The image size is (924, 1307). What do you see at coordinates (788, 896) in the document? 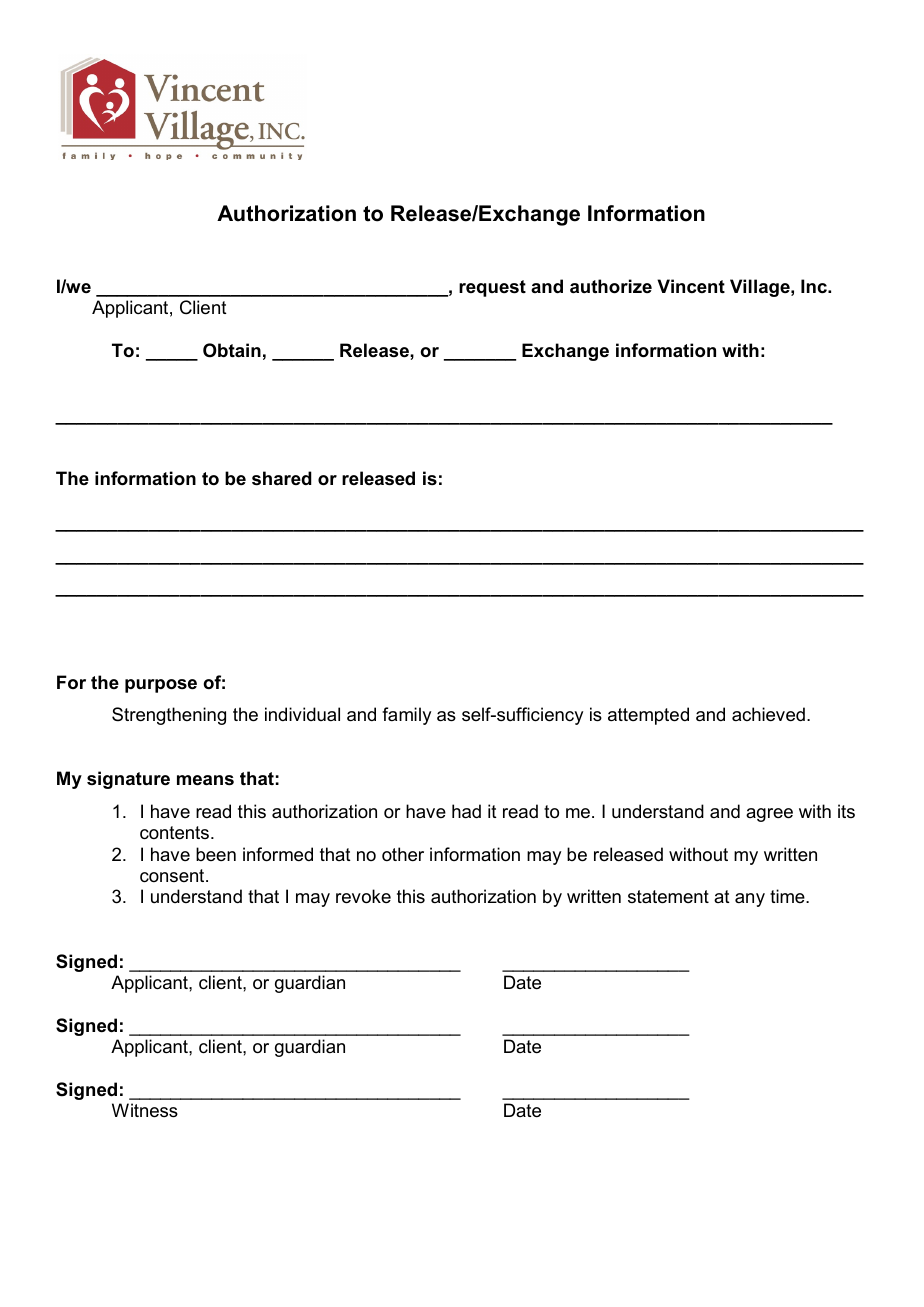
I see `time` at bounding box center [788, 896].
